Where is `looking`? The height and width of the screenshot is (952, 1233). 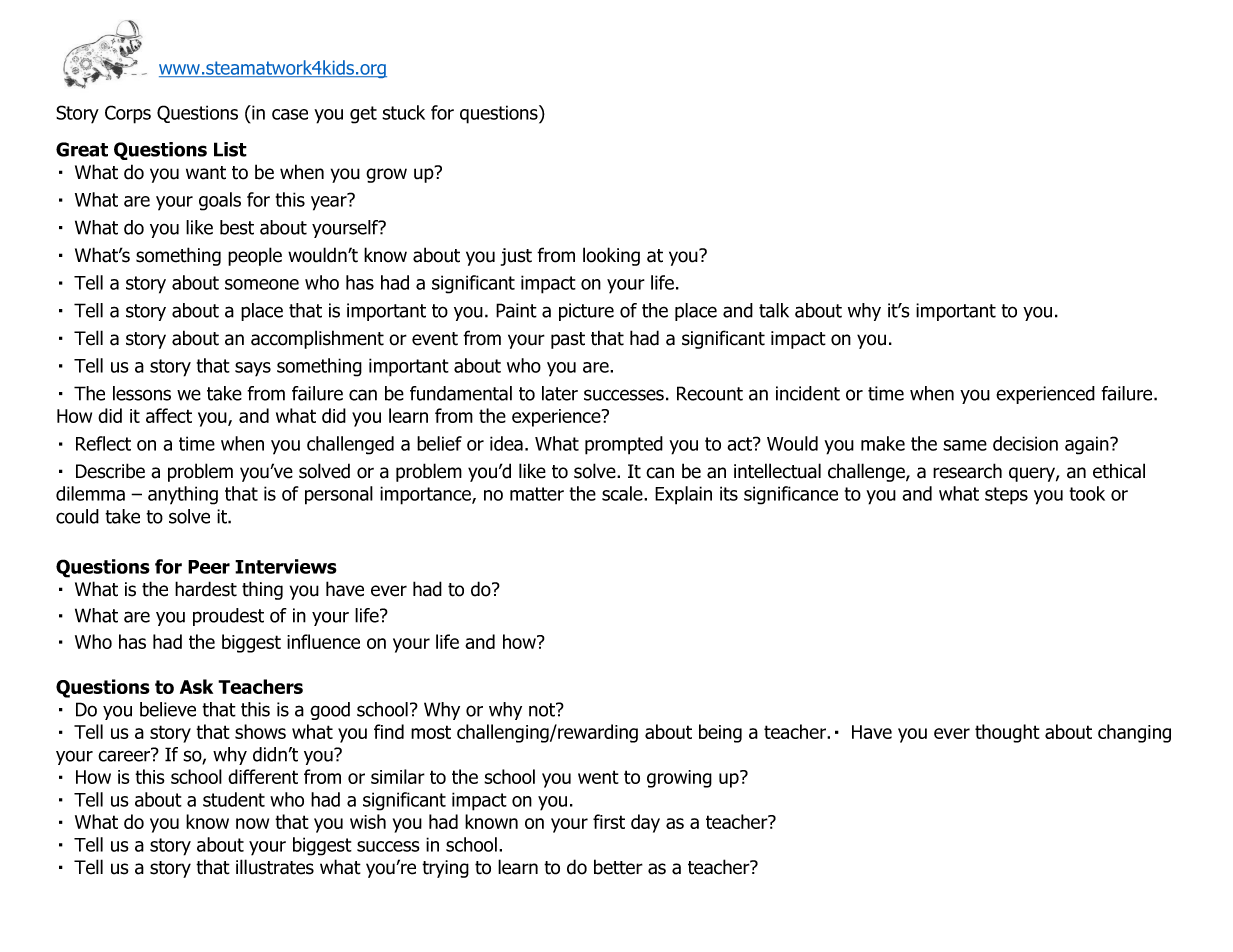 looking is located at coordinates (611, 256).
